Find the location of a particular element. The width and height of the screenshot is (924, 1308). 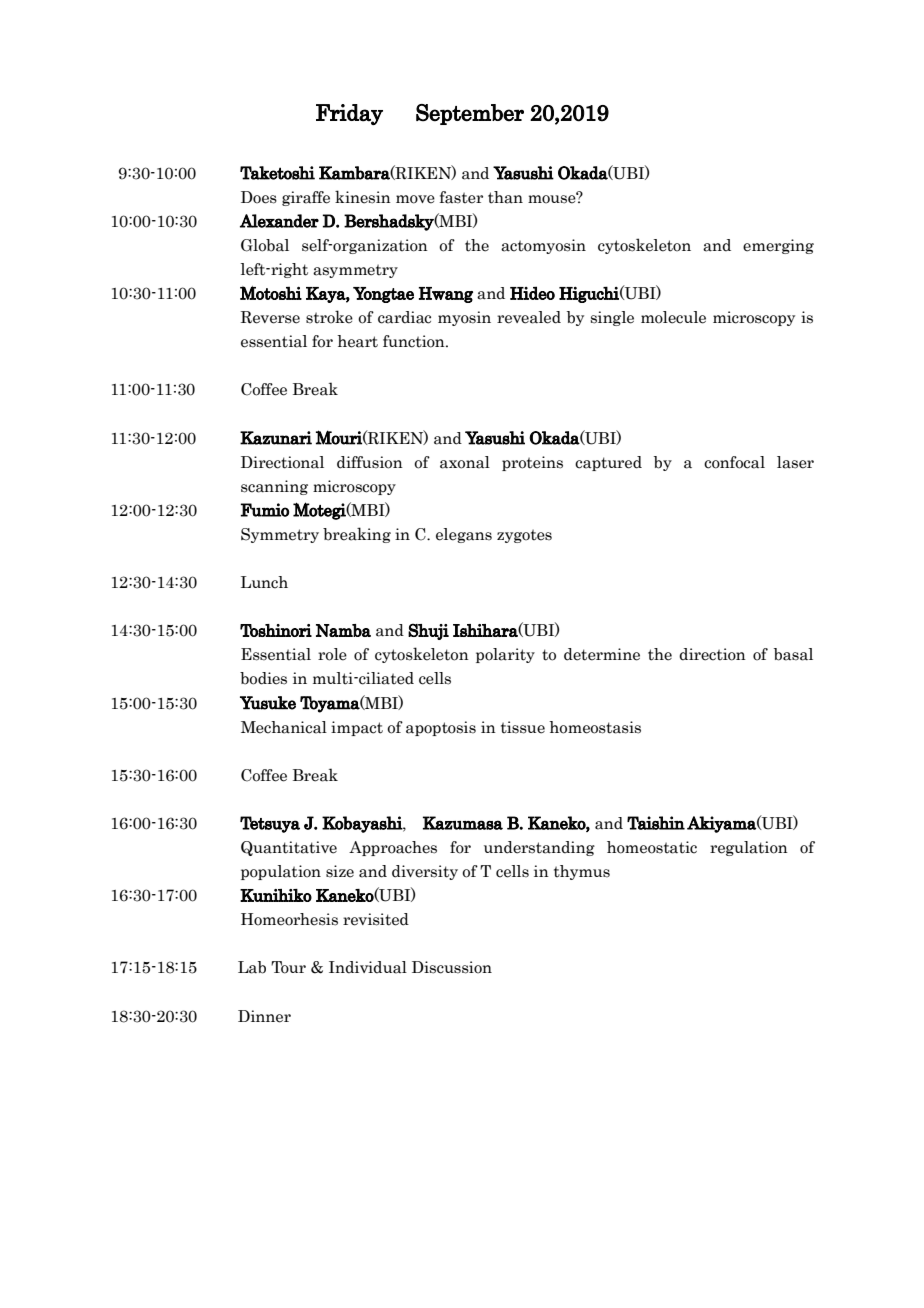

Friday is located at coordinates (349, 114).
